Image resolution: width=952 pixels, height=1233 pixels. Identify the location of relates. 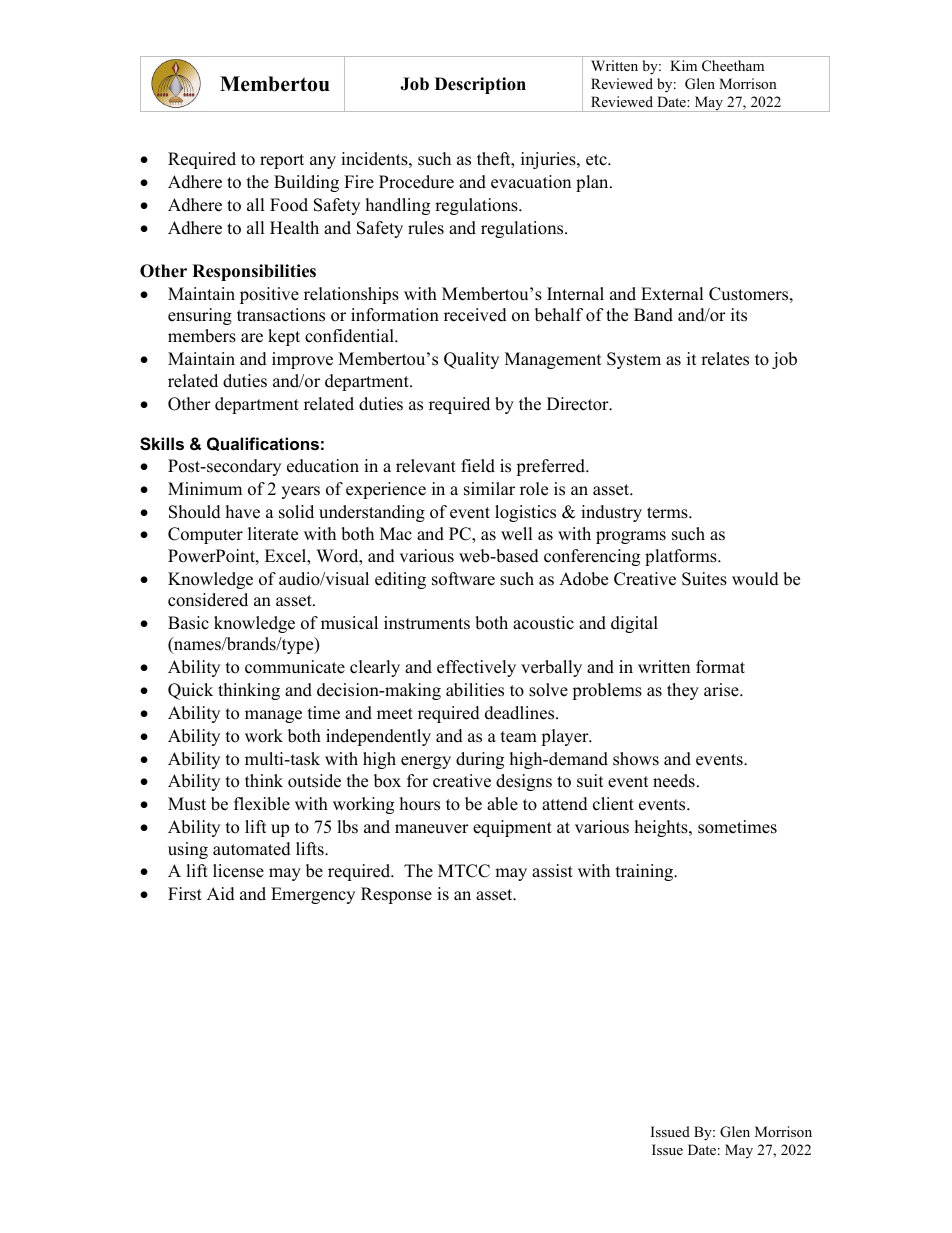
(725, 359).
